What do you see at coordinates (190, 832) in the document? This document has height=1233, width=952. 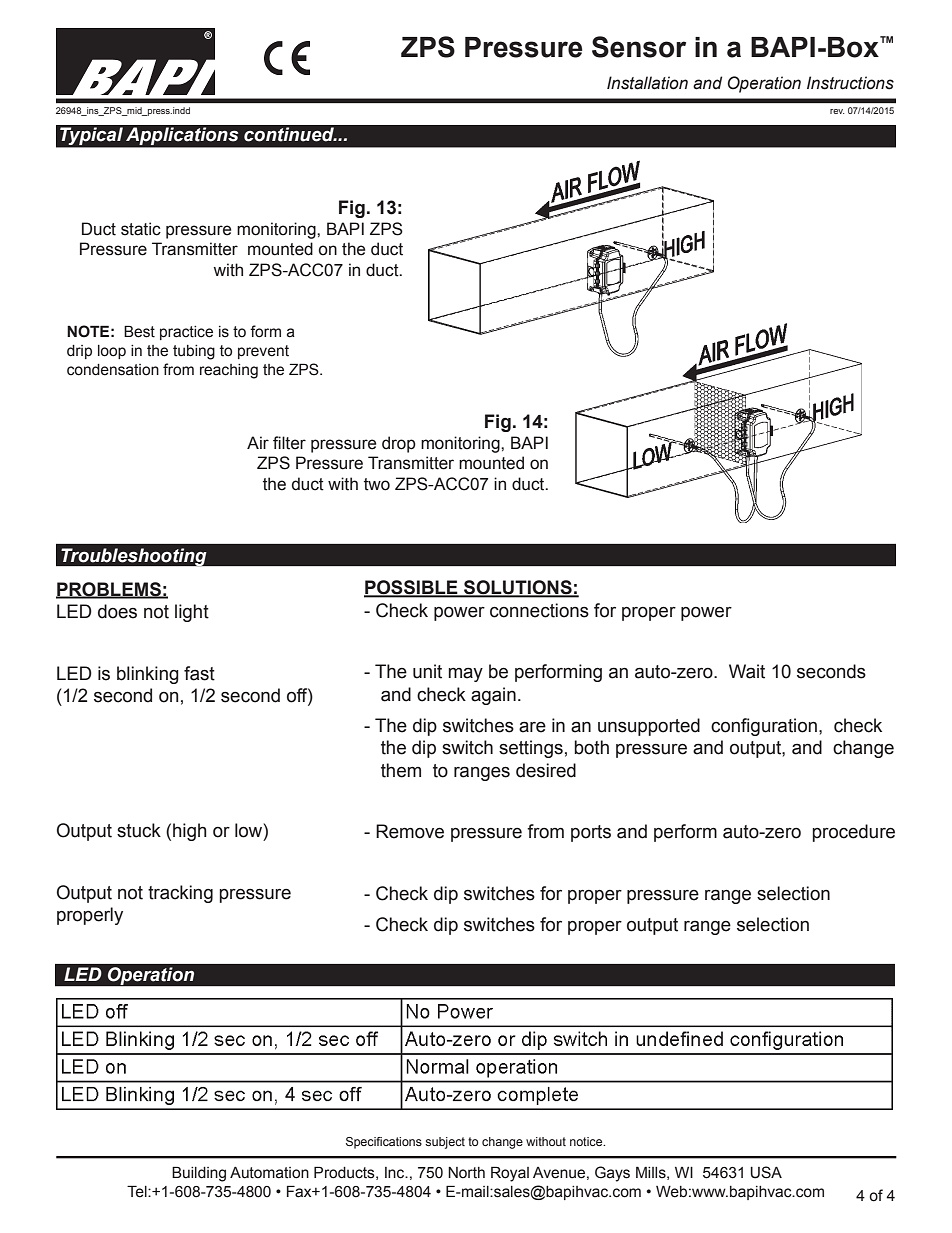 I see `high` at bounding box center [190, 832].
